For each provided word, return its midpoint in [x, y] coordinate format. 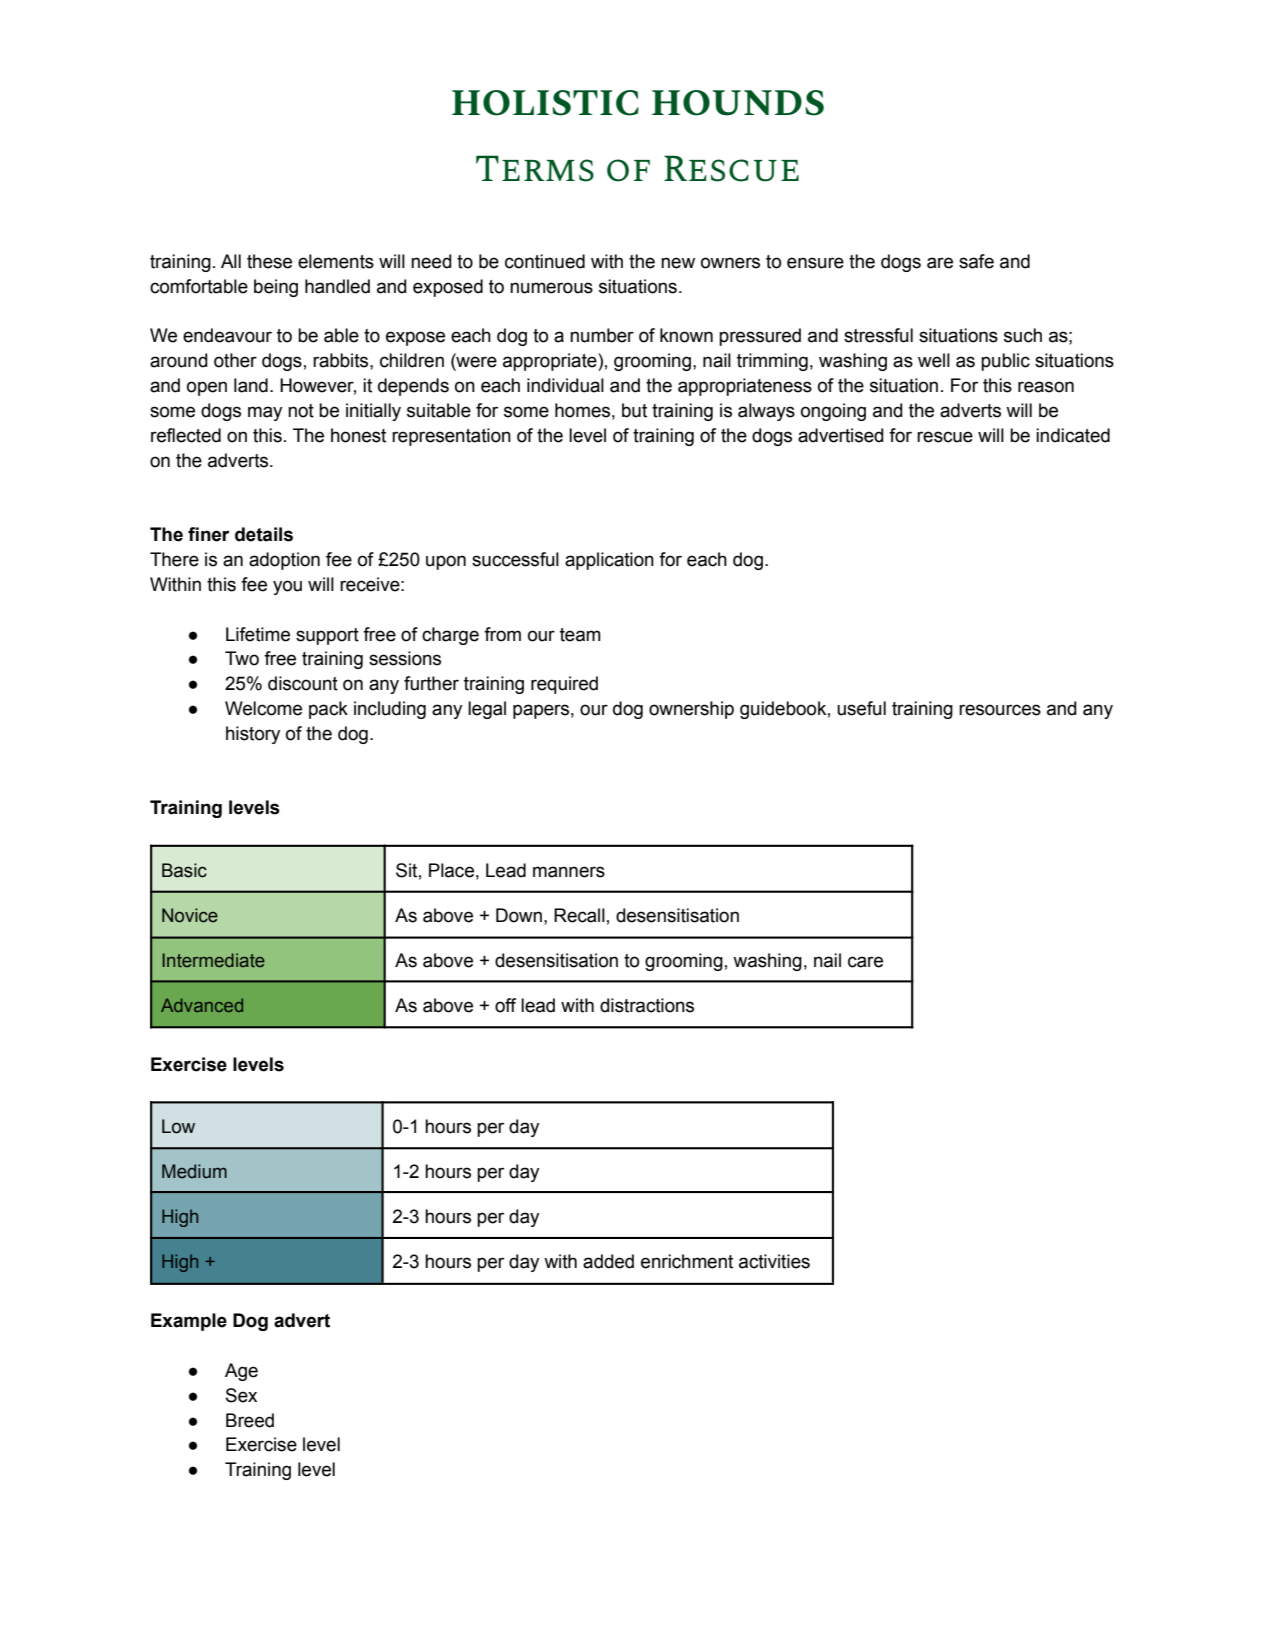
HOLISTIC [545, 103]
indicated [1073, 435]
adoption [284, 561]
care [865, 962]
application [609, 561]
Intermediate [213, 960]
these [269, 261]
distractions [647, 1005]
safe [976, 261]
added [608, 1261]
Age [241, 1372]
